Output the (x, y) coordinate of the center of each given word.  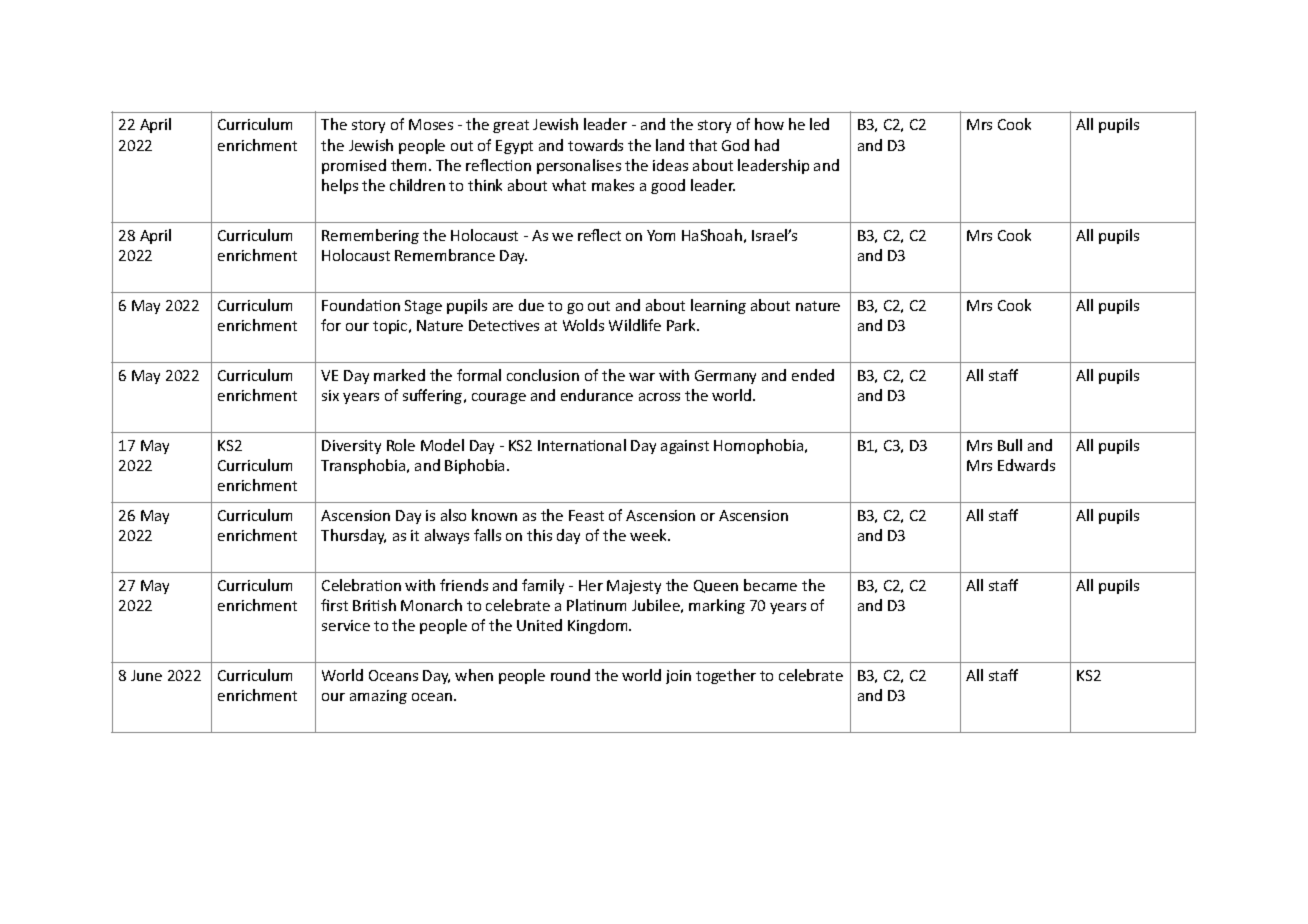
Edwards (1026, 465)
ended (813, 375)
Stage (423, 307)
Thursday (353, 536)
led (819, 124)
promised (354, 166)
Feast (586, 515)
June (146, 675)
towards (595, 145)
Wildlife (635, 325)
